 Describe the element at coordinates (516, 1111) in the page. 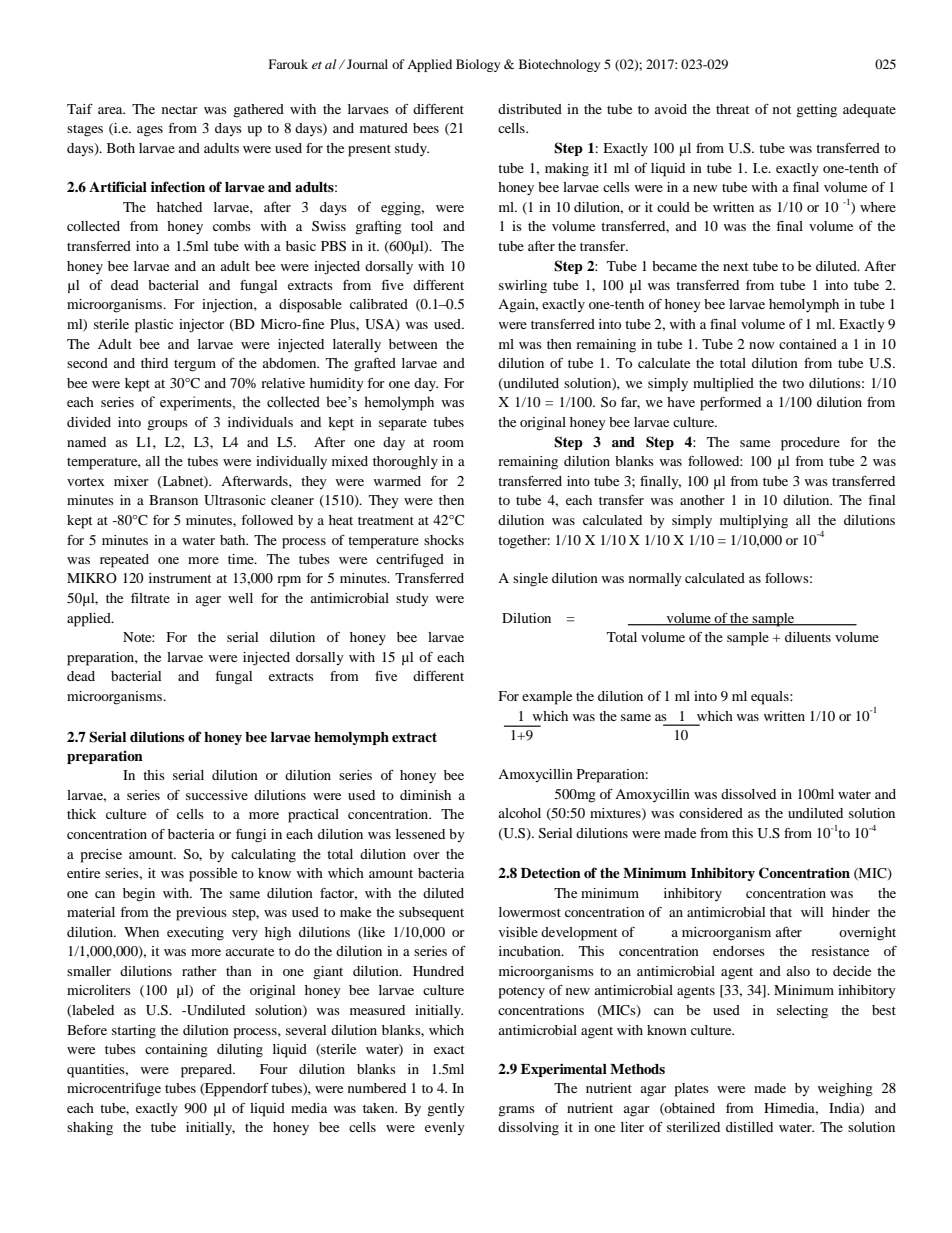

I see `grams` at that location.
